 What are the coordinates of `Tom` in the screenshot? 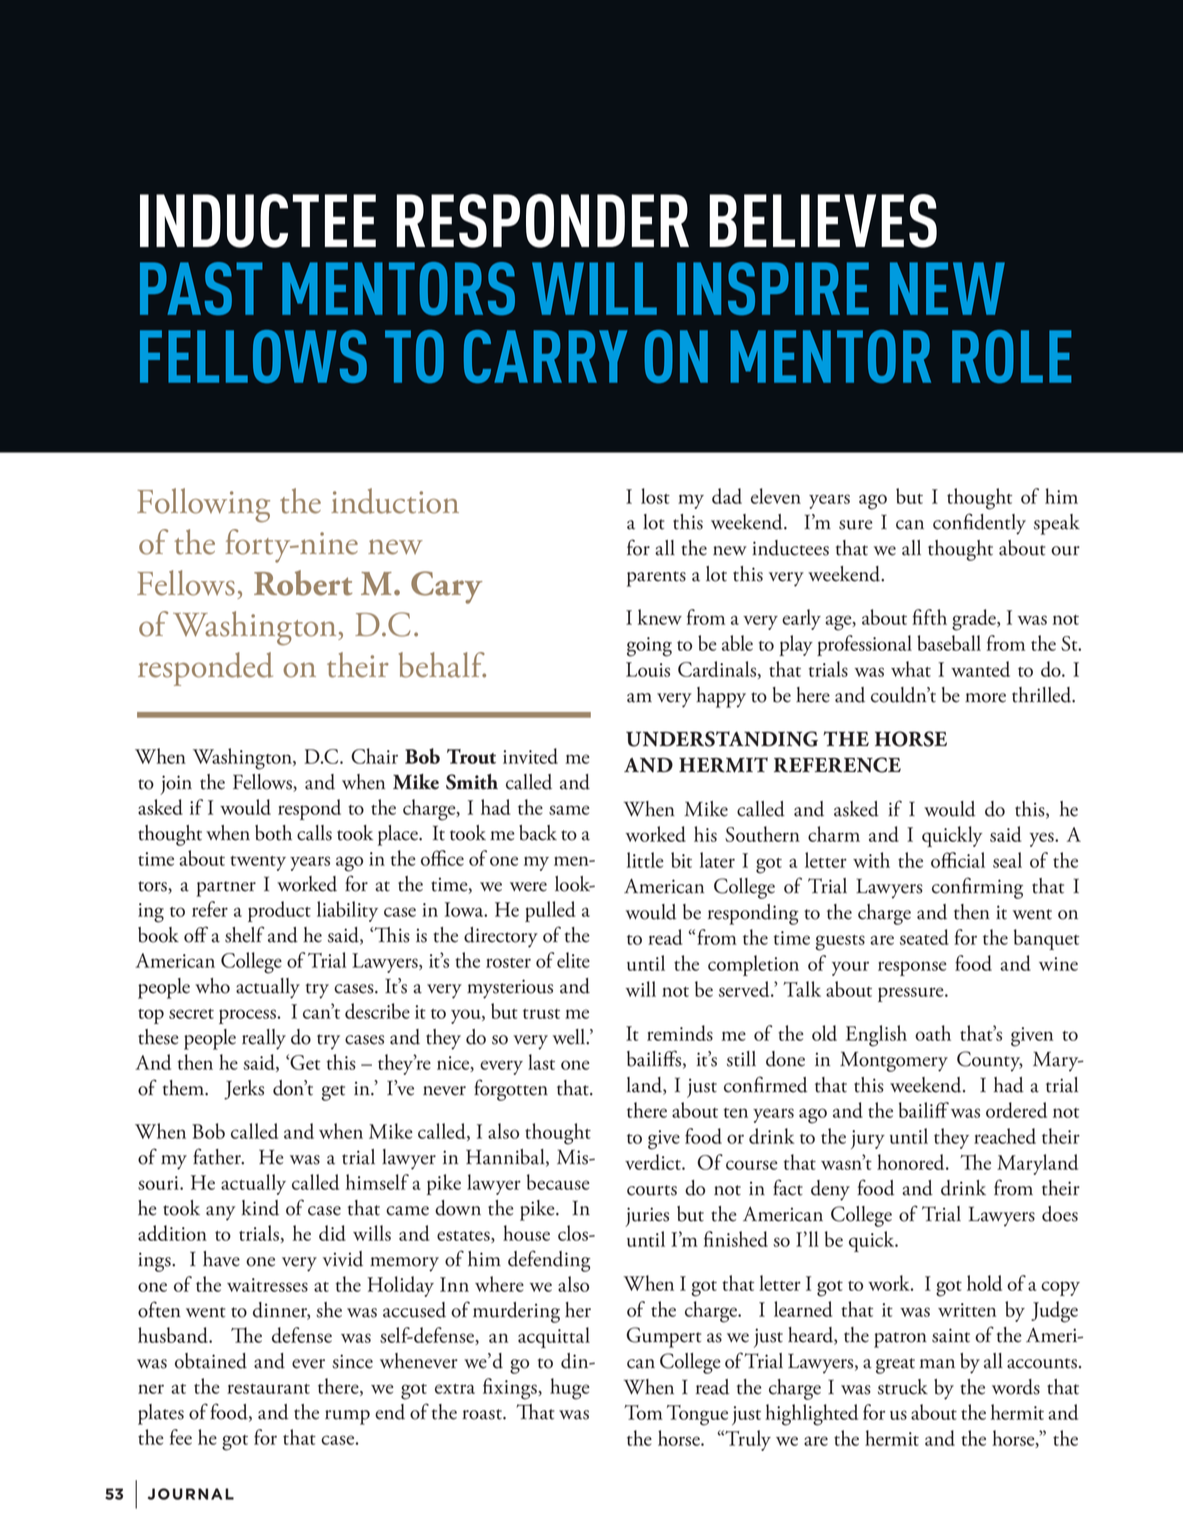 It's located at (643, 1412).
